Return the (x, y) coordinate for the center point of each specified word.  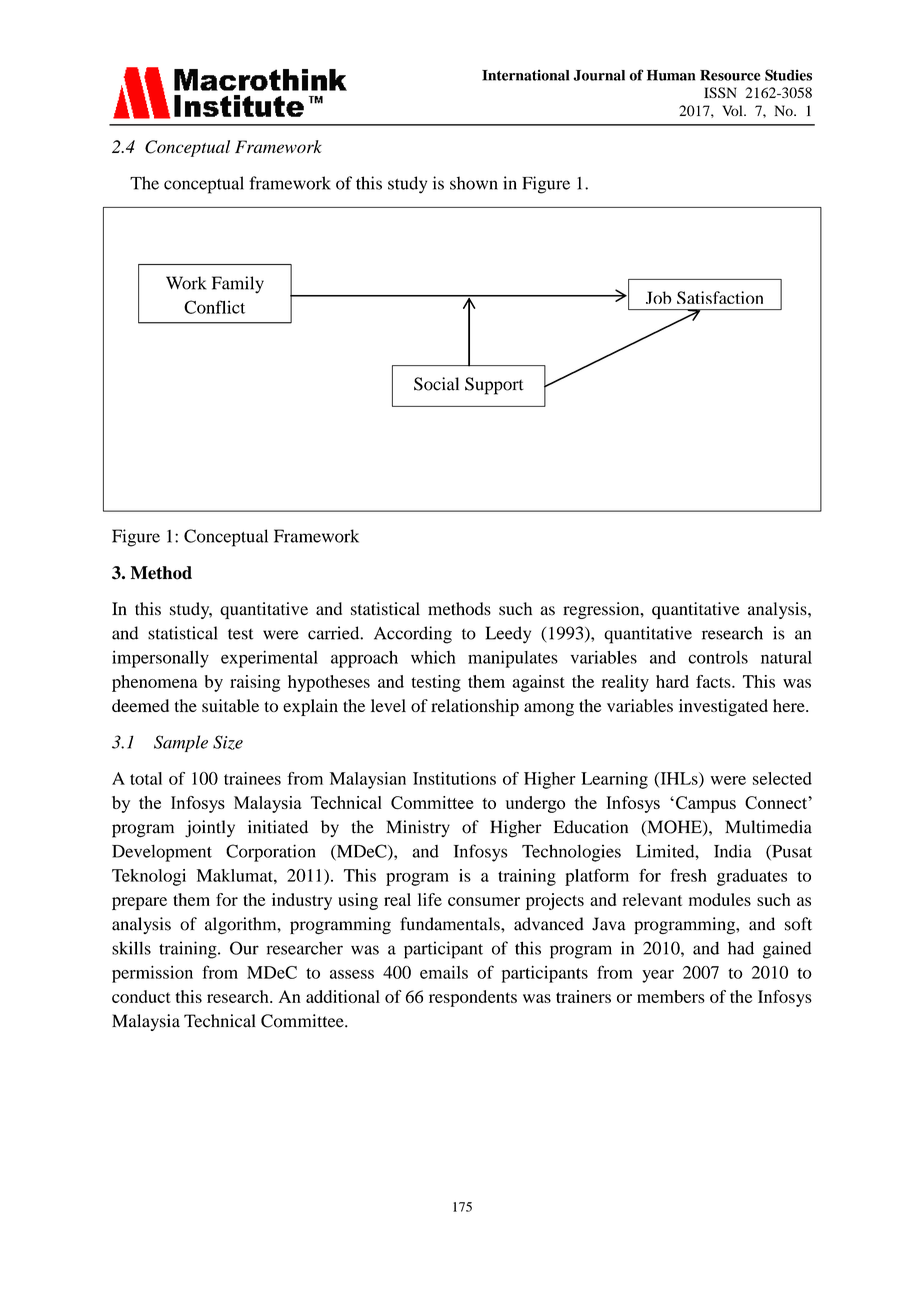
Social (436, 384)
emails (444, 972)
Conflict (214, 307)
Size (228, 742)
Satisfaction (720, 297)
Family (238, 285)
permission (152, 974)
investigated (723, 707)
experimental (269, 659)
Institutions (454, 778)
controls (718, 657)
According (413, 635)
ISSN (720, 92)
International (525, 75)
